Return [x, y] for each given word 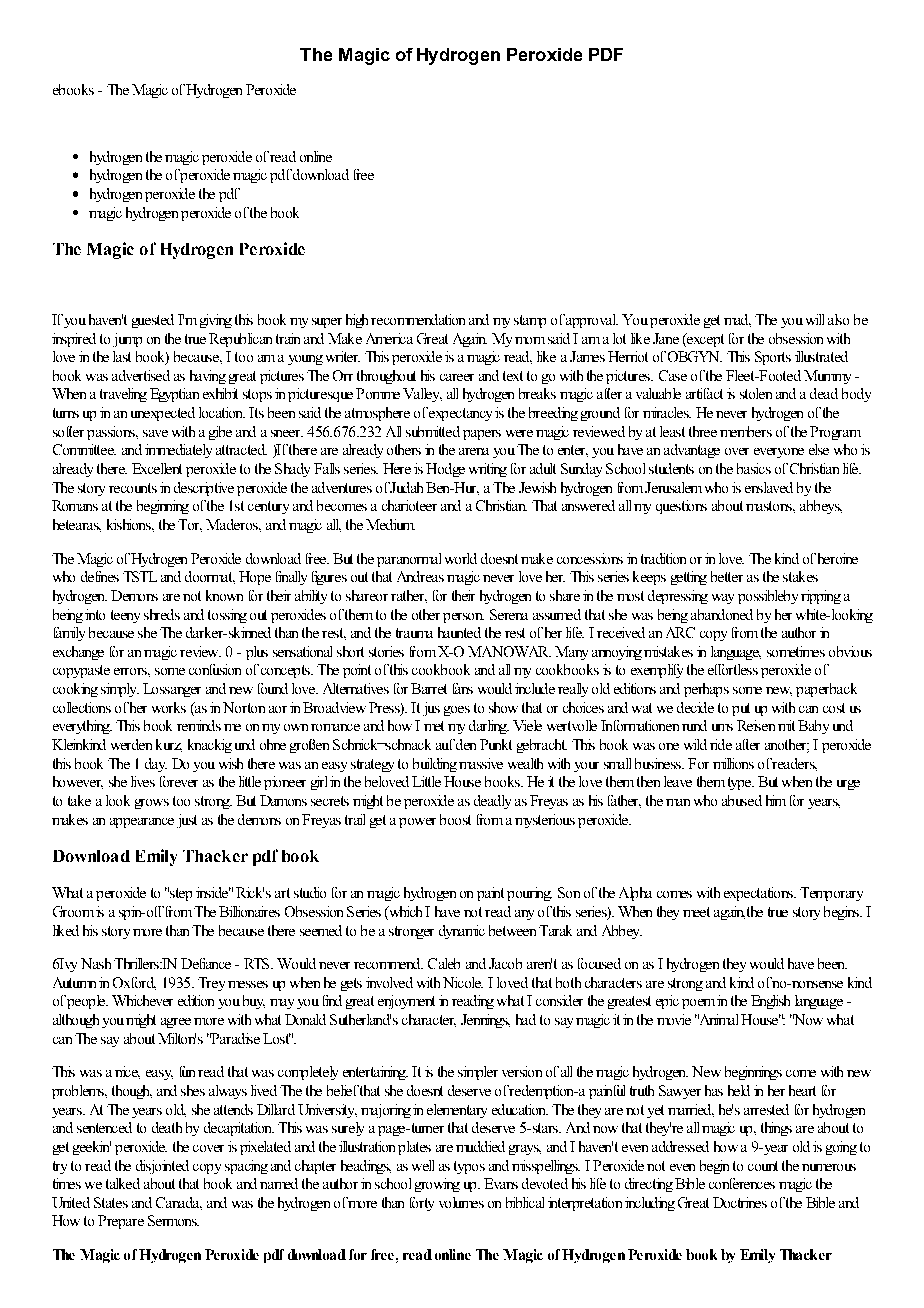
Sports [773, 358]
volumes [461, 1202]
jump [127, 340]
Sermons [173, 1220]
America [389, 338]
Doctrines [740, 1202]
